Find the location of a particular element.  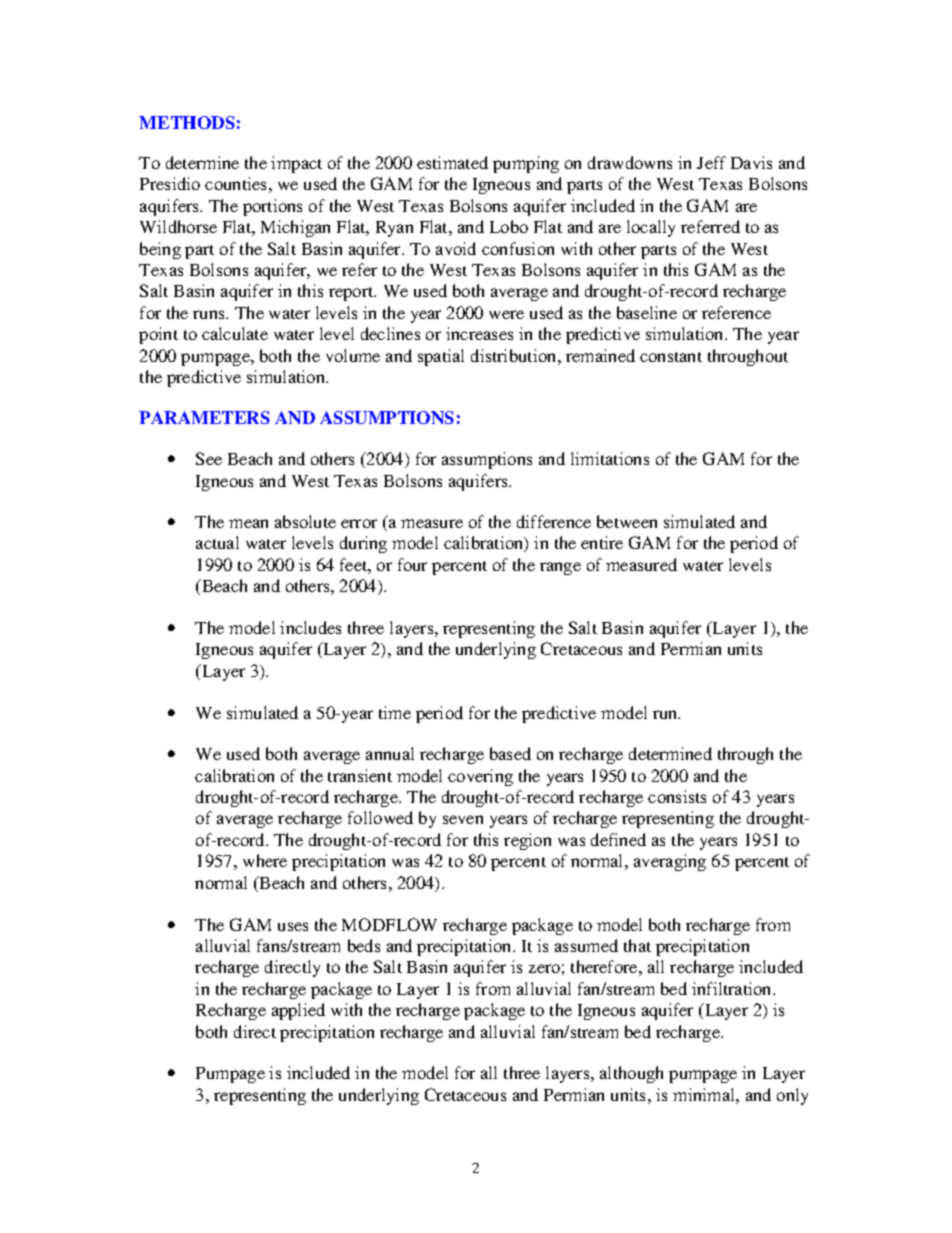

seven is located at coordinates (463, 819).
